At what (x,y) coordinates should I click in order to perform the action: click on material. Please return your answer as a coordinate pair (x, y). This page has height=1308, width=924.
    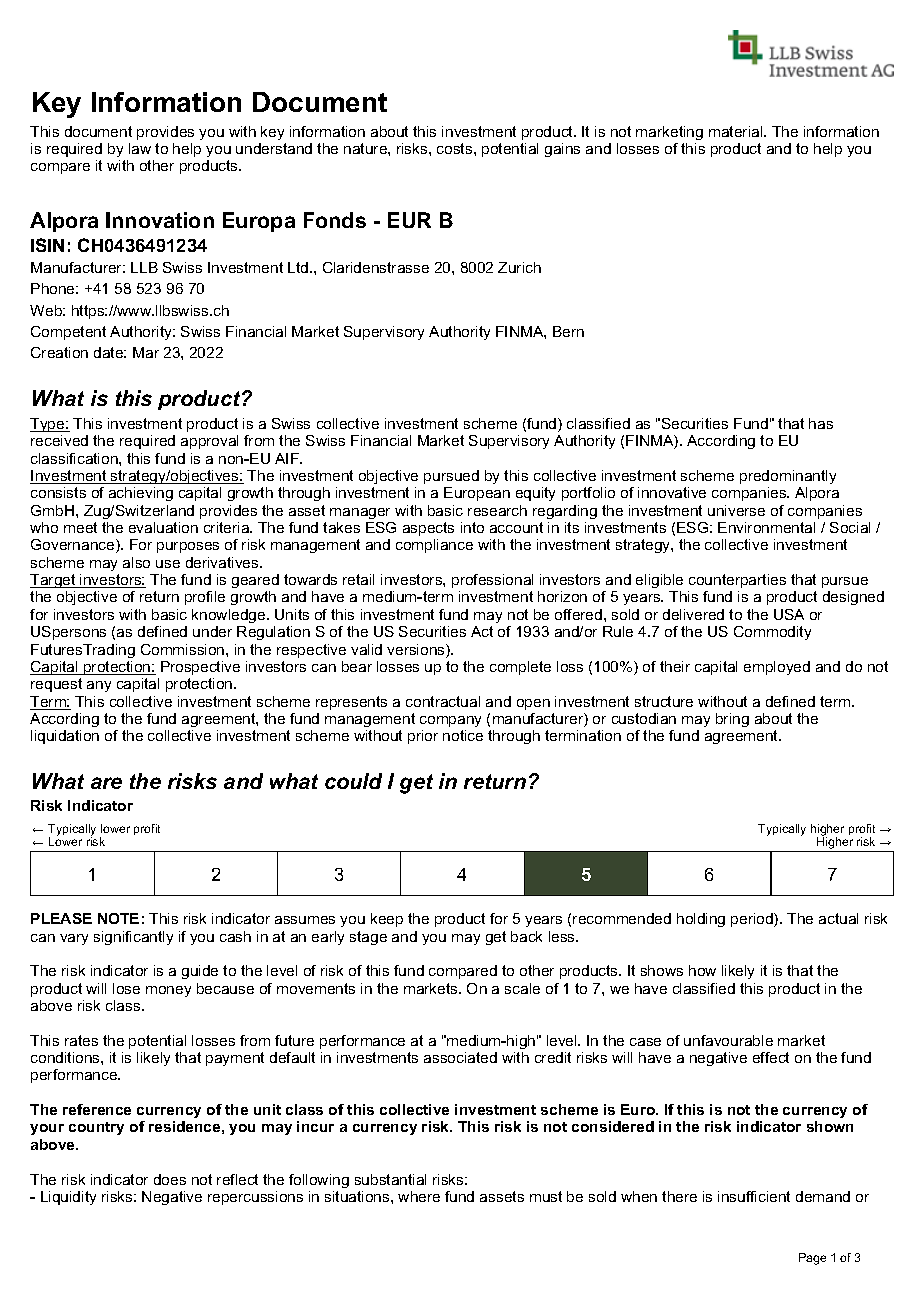
    Looking at the image, I should click on (737, 131).
